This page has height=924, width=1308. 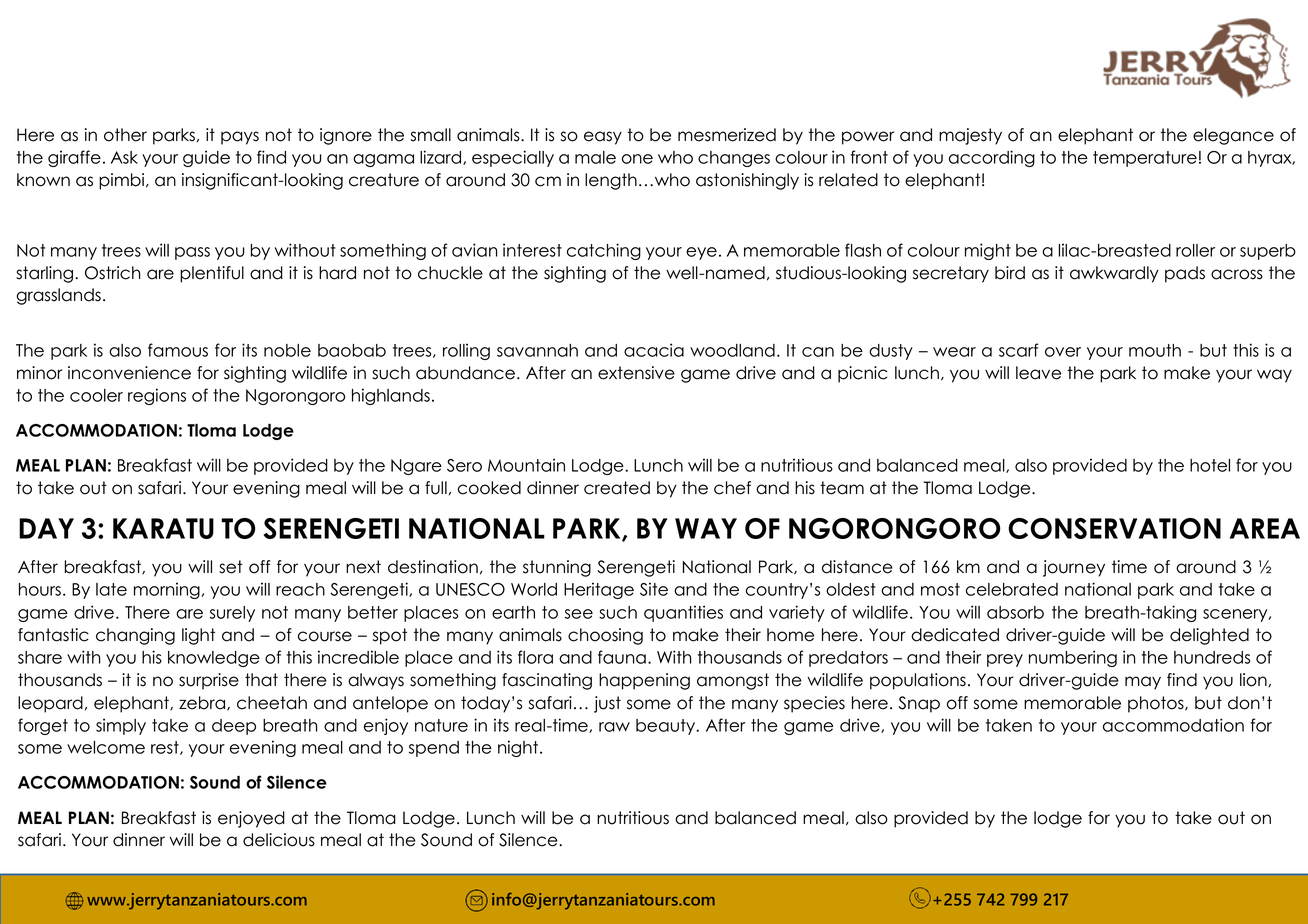 I want to click on full, so click(x=436, y=488).
